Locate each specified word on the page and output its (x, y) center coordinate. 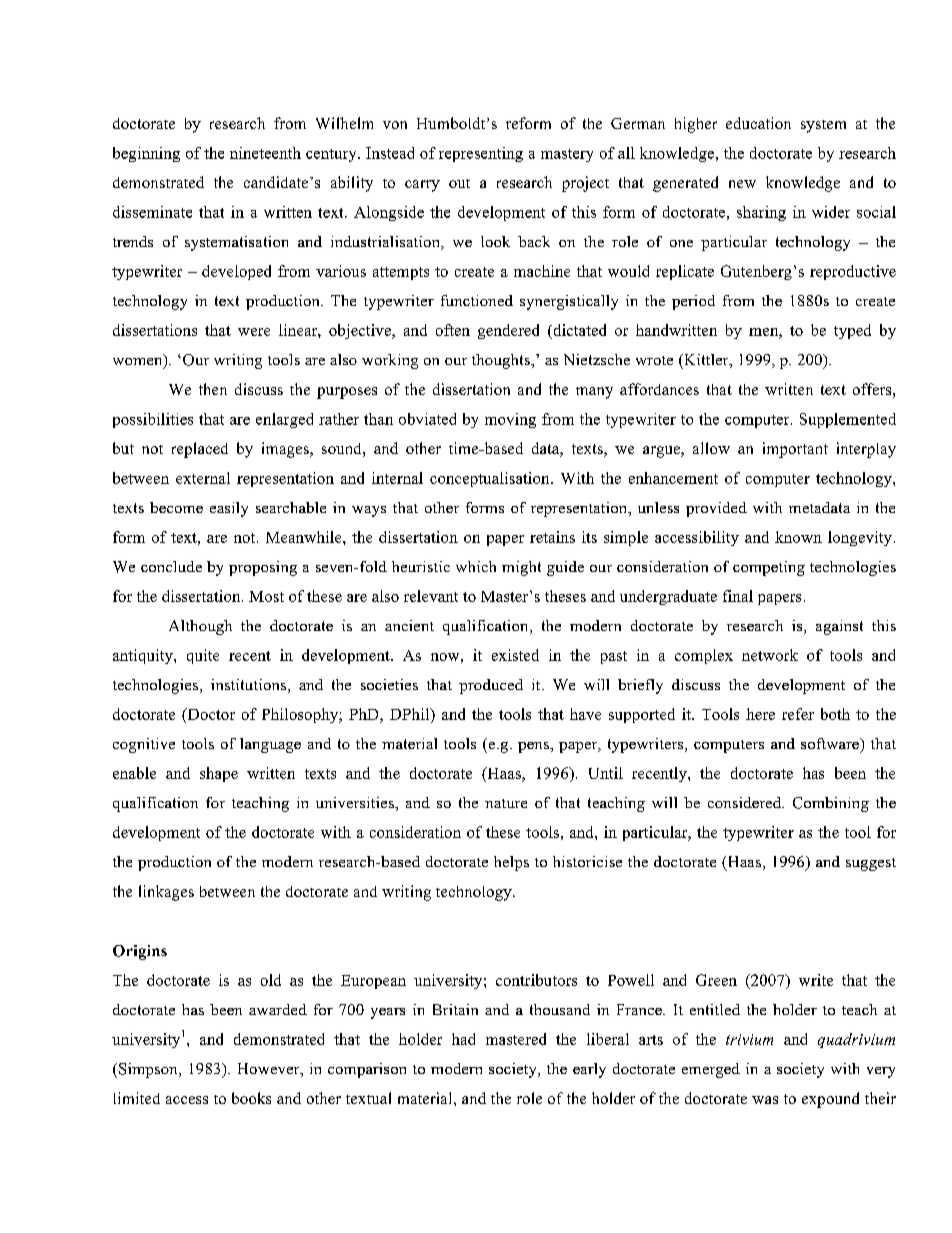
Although (200, 627)
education (758, 123)
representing (481, 154)
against (839, 627)
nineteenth (265, 153)
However (270, 1070)
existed (515, 655)
